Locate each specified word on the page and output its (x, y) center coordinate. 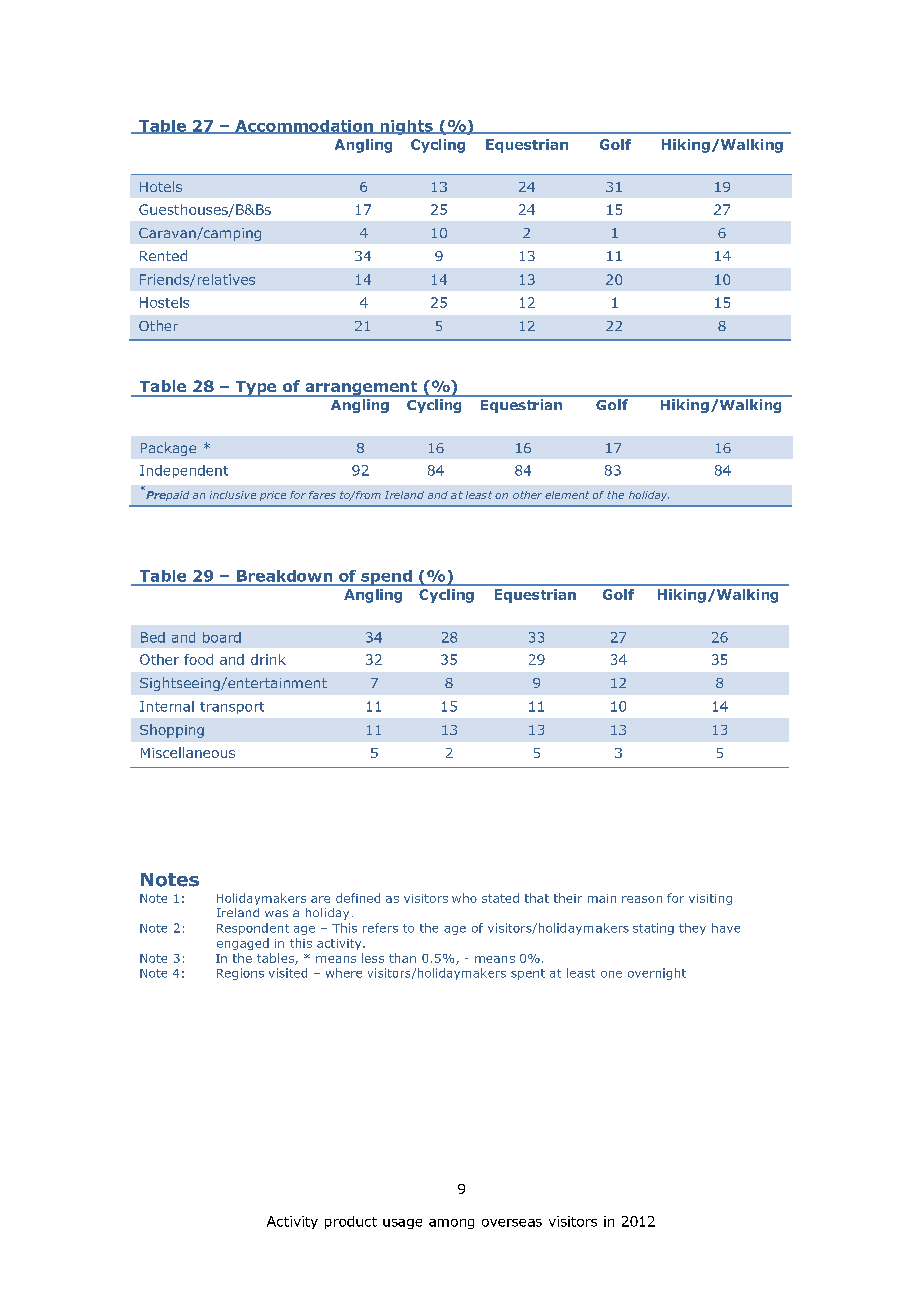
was (276, 913)
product (351, 1222)
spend (386, 578)
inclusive (233, 495)
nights (406, 127)
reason (642, 899)
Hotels (161, 186)
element (567, 495)
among (451, 1224)
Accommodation (304, 127)
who (464, 898)
